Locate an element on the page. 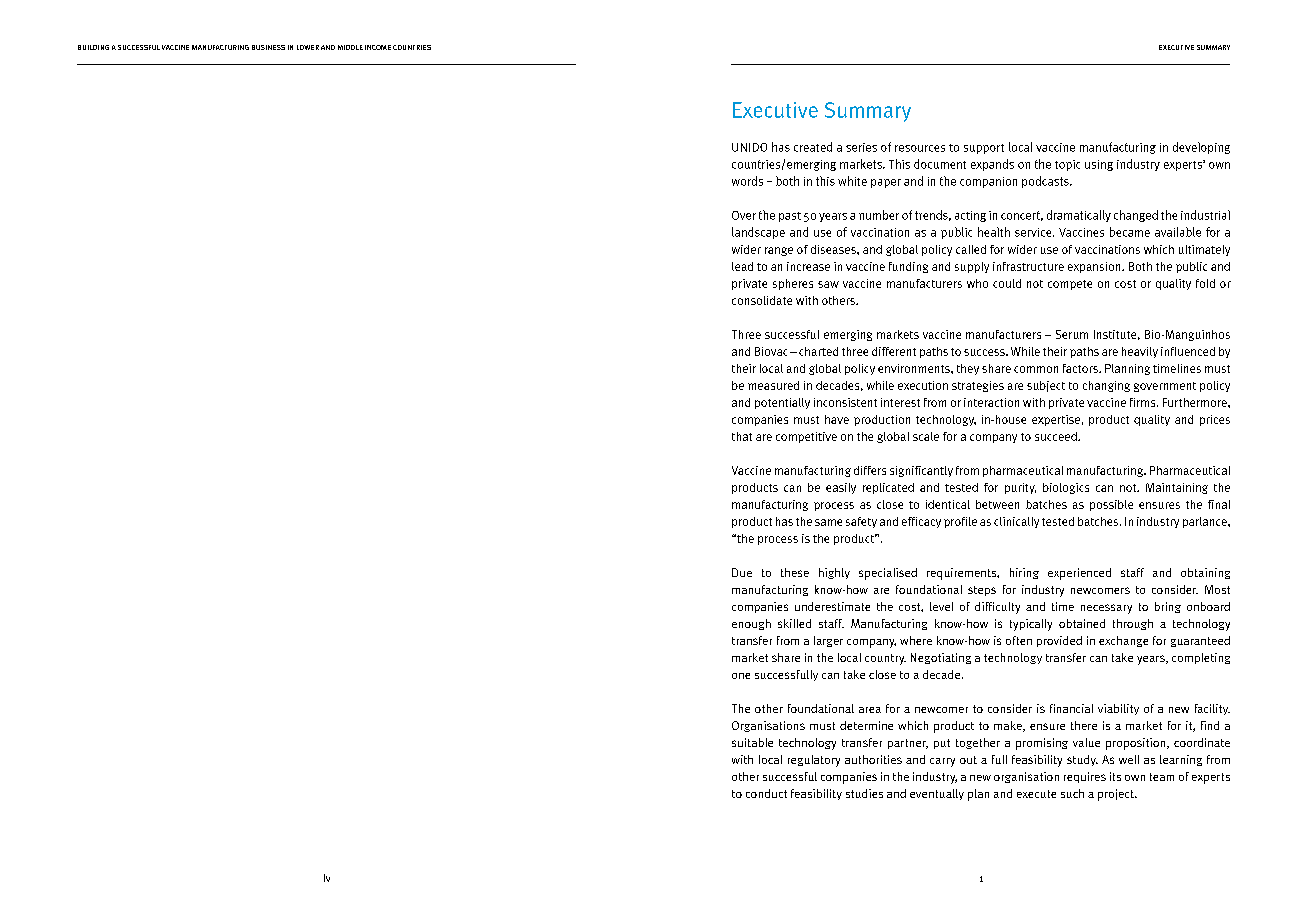  that is located at coordinates (742, 436).
